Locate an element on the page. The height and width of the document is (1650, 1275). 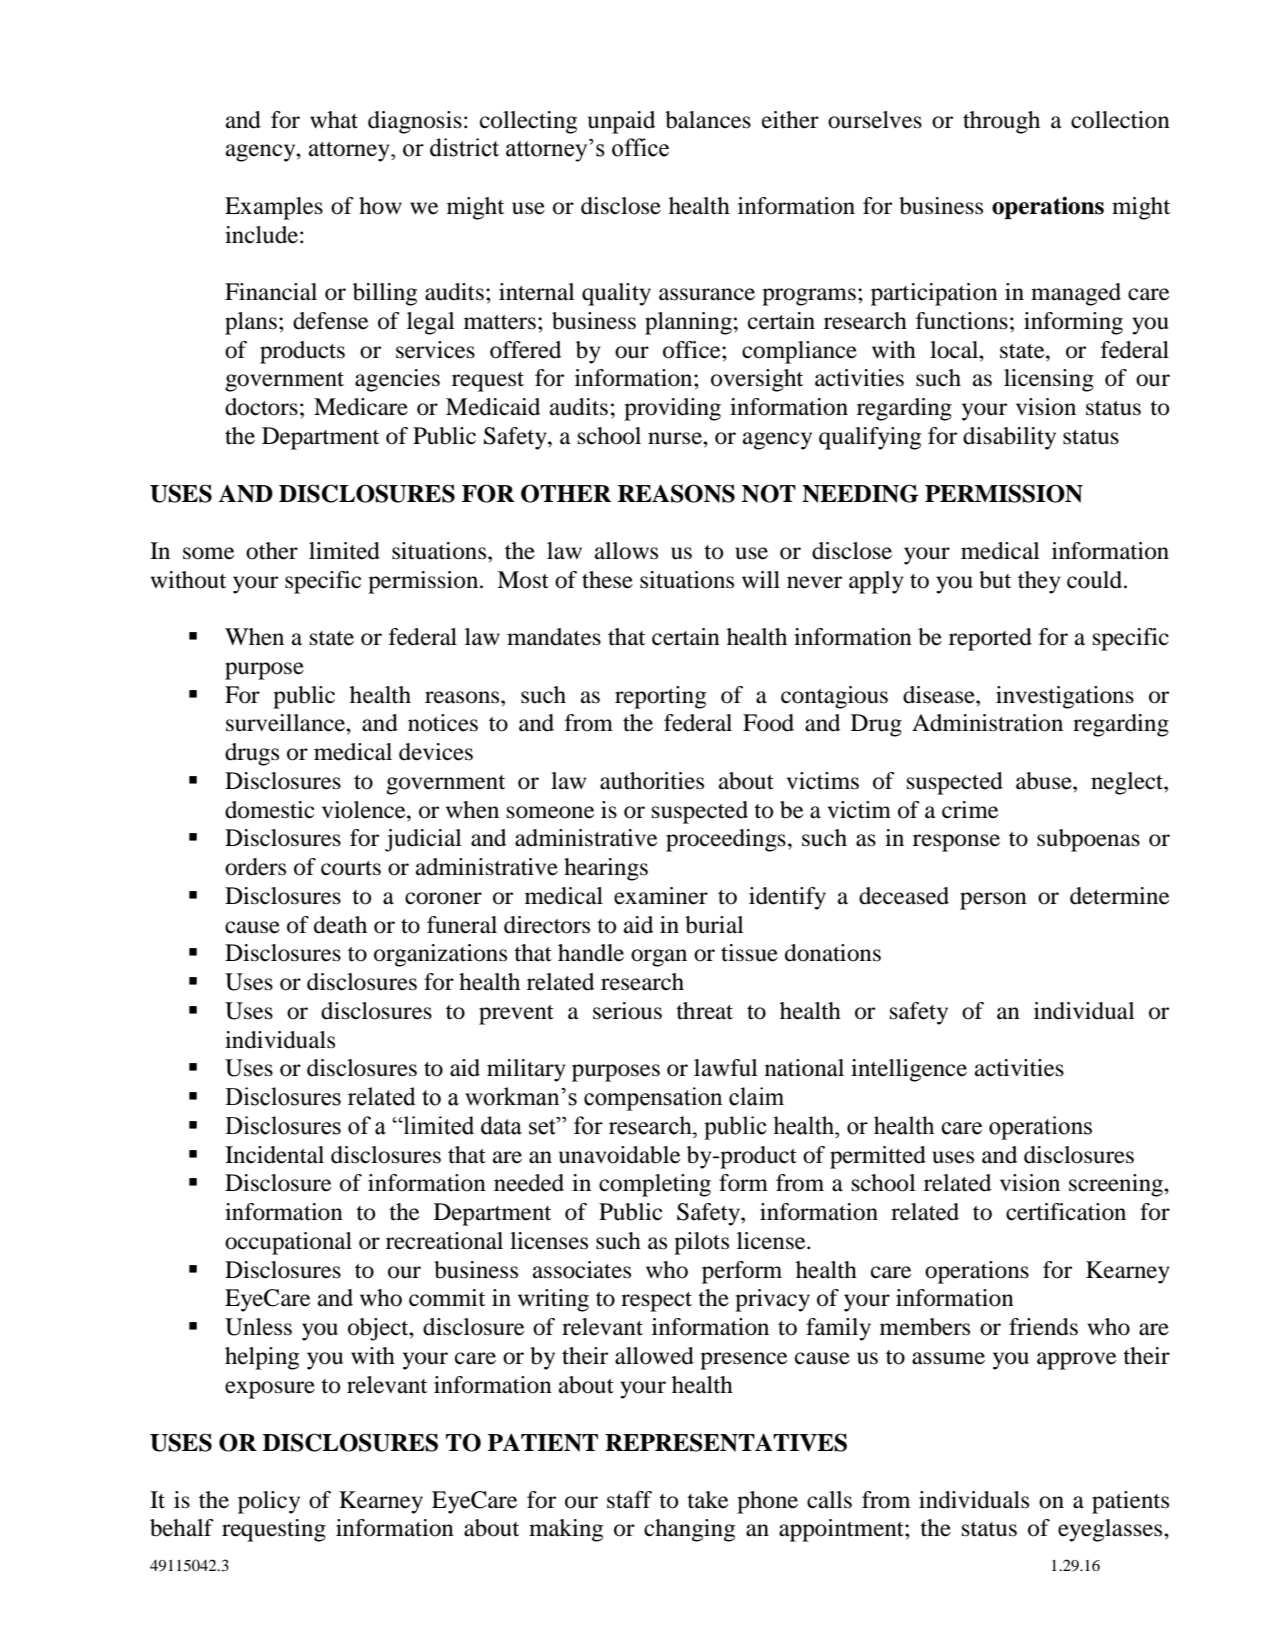
crime is located at coordinates (970, 810).
